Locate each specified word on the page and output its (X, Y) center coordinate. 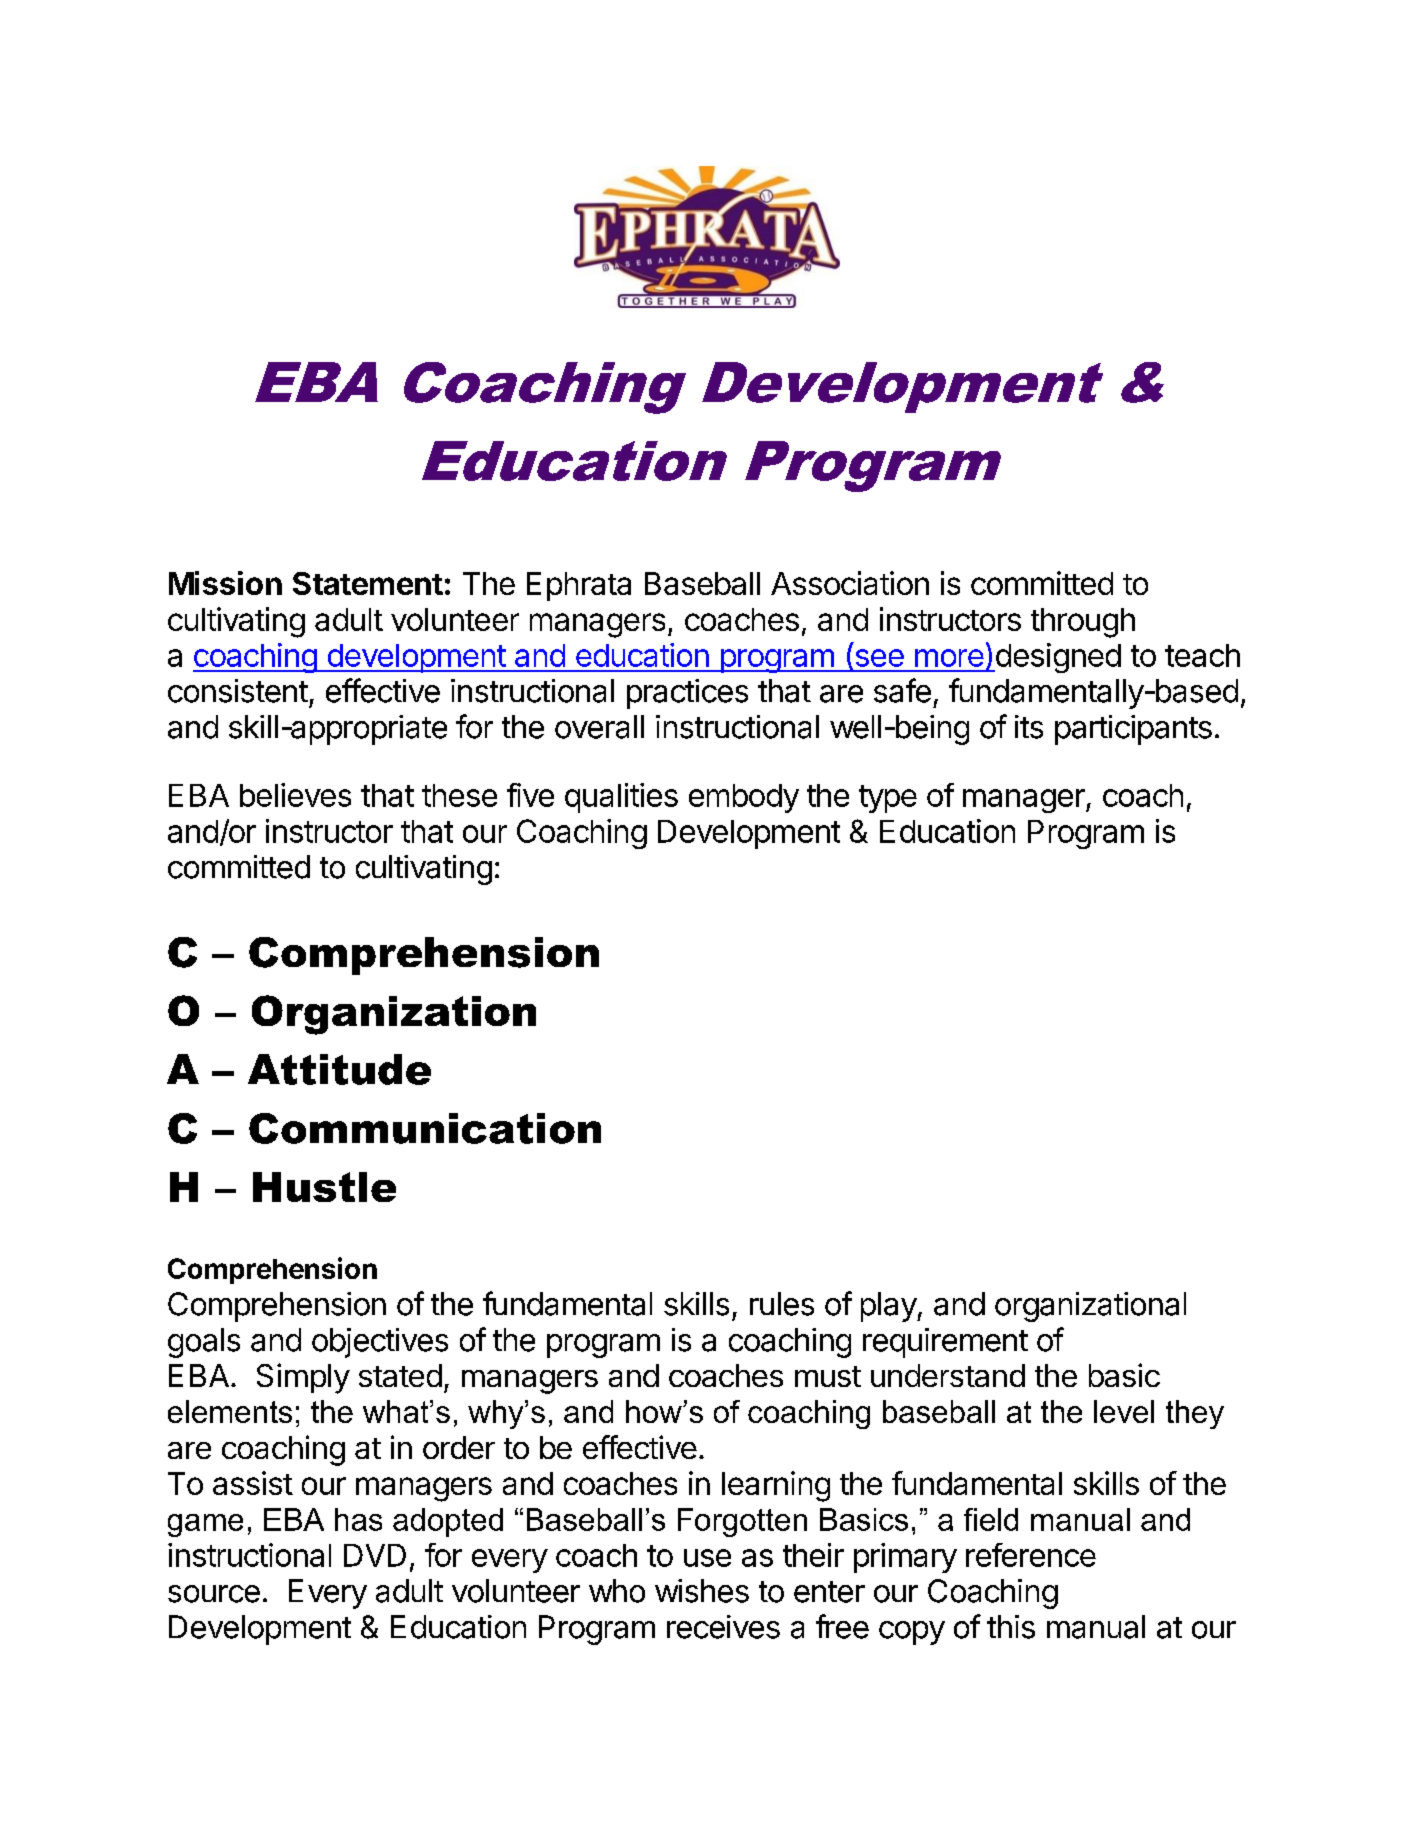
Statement (368, 583)
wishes (702, 1591)
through (1083, 623)
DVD (375, 1555)
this (1011, 1627)
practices (687, 694)
